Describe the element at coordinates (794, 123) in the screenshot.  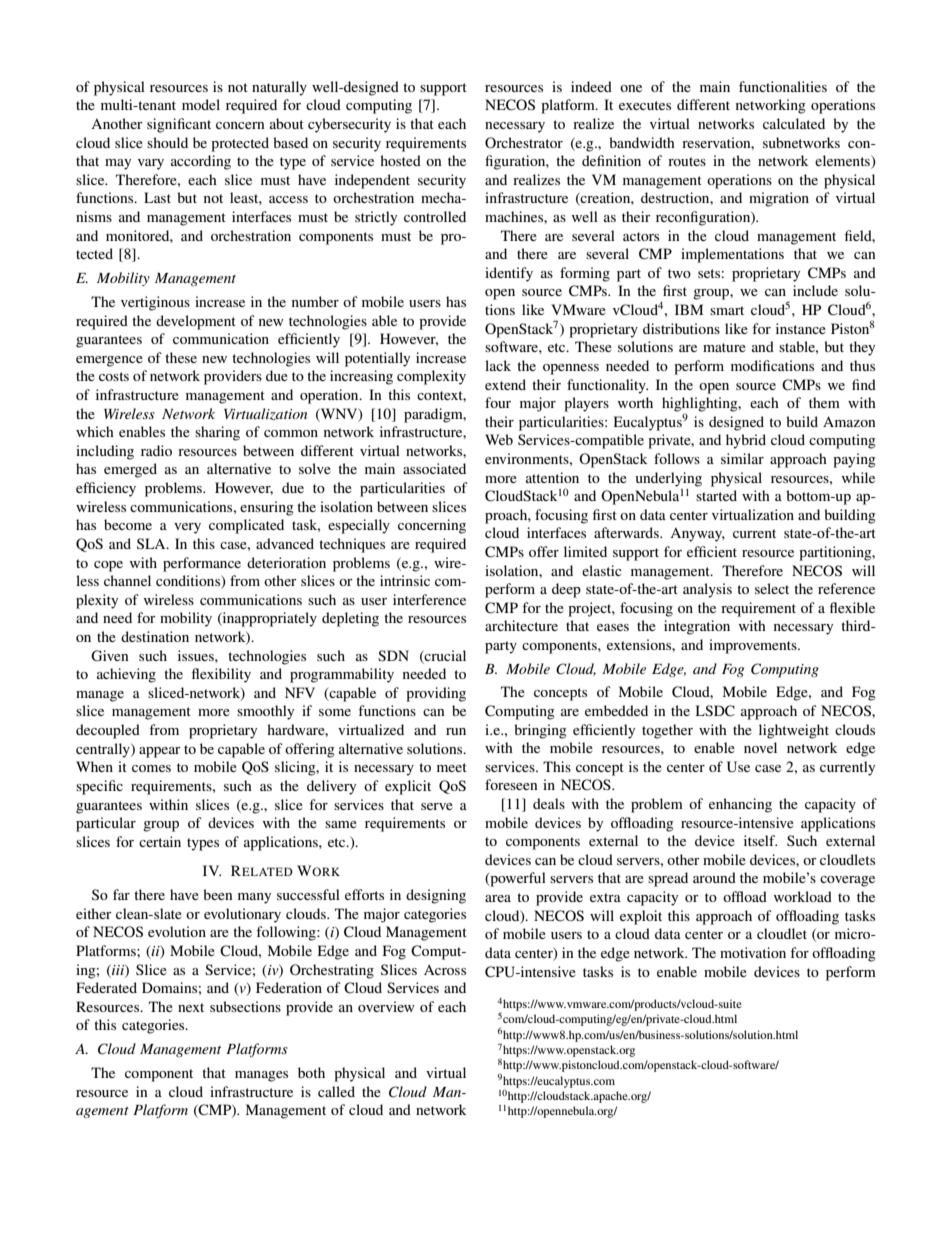
I see `calculated` at that location.
